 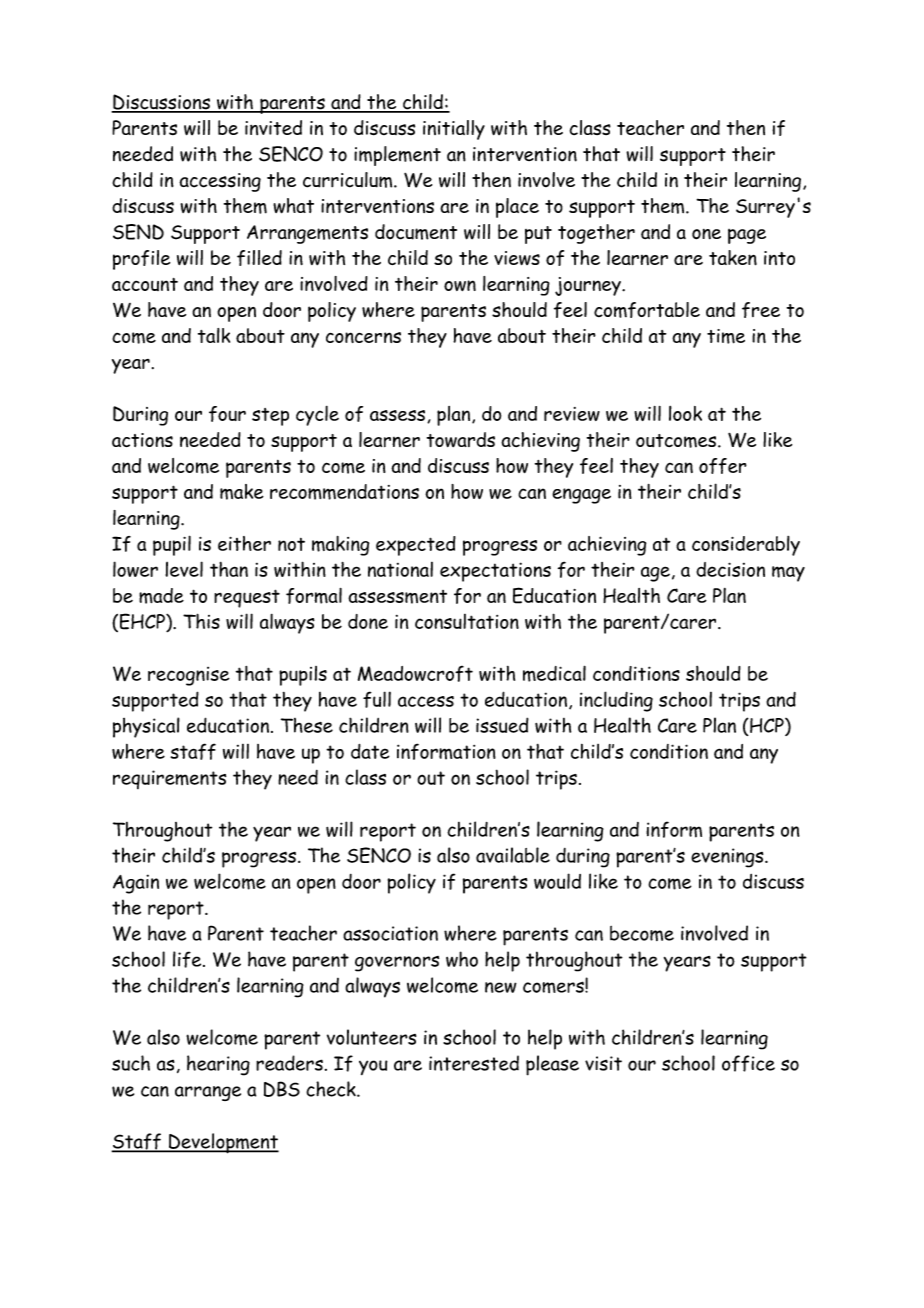 I want to click on offer, so click(x=723, y=466).
